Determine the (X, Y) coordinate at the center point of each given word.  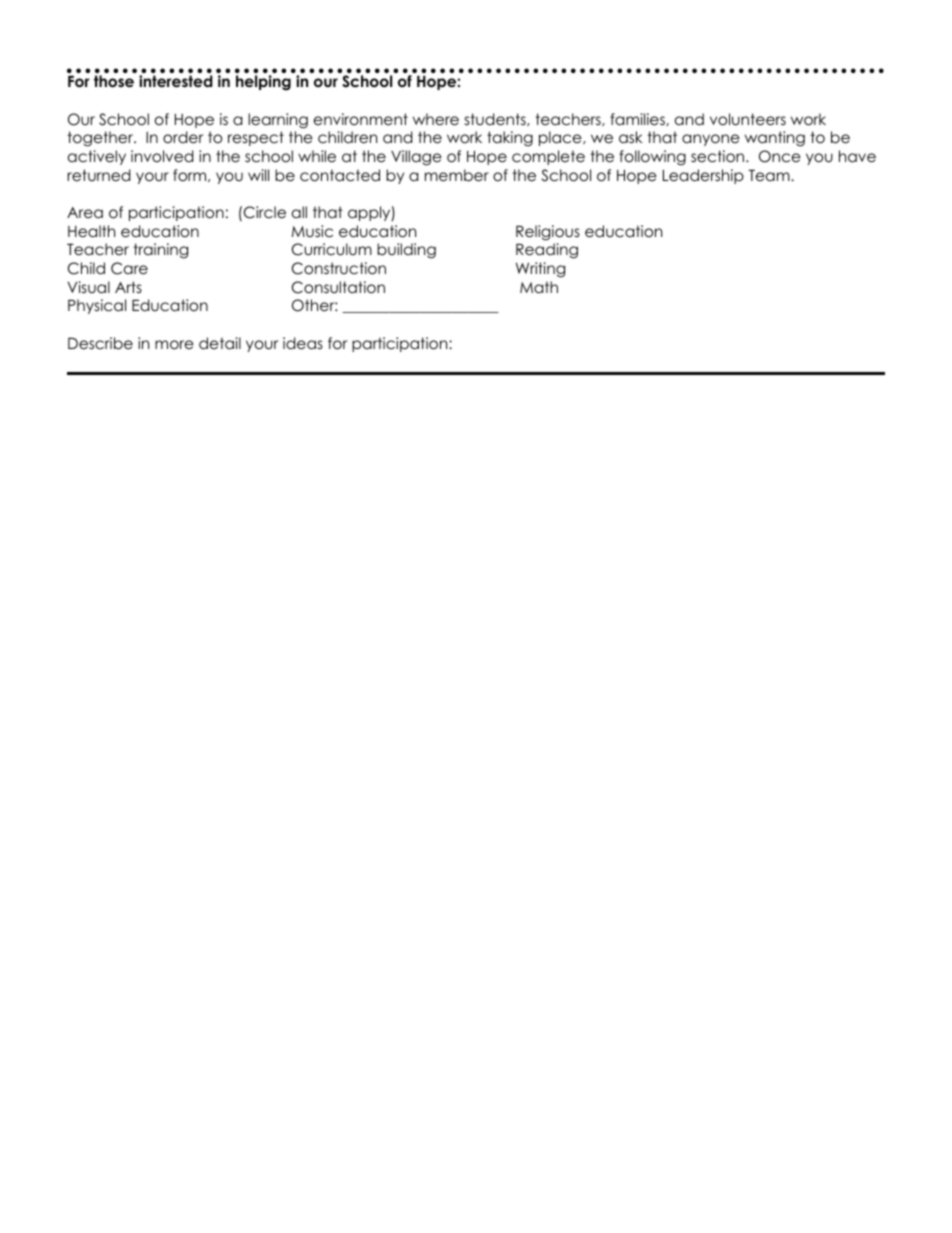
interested (176, 81)
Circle (265, 212)
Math (539, 287)
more (174, 345)
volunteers (748, 119)
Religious (548, 233)
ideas (303, 343)
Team (770, 175)
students (496, 119)
